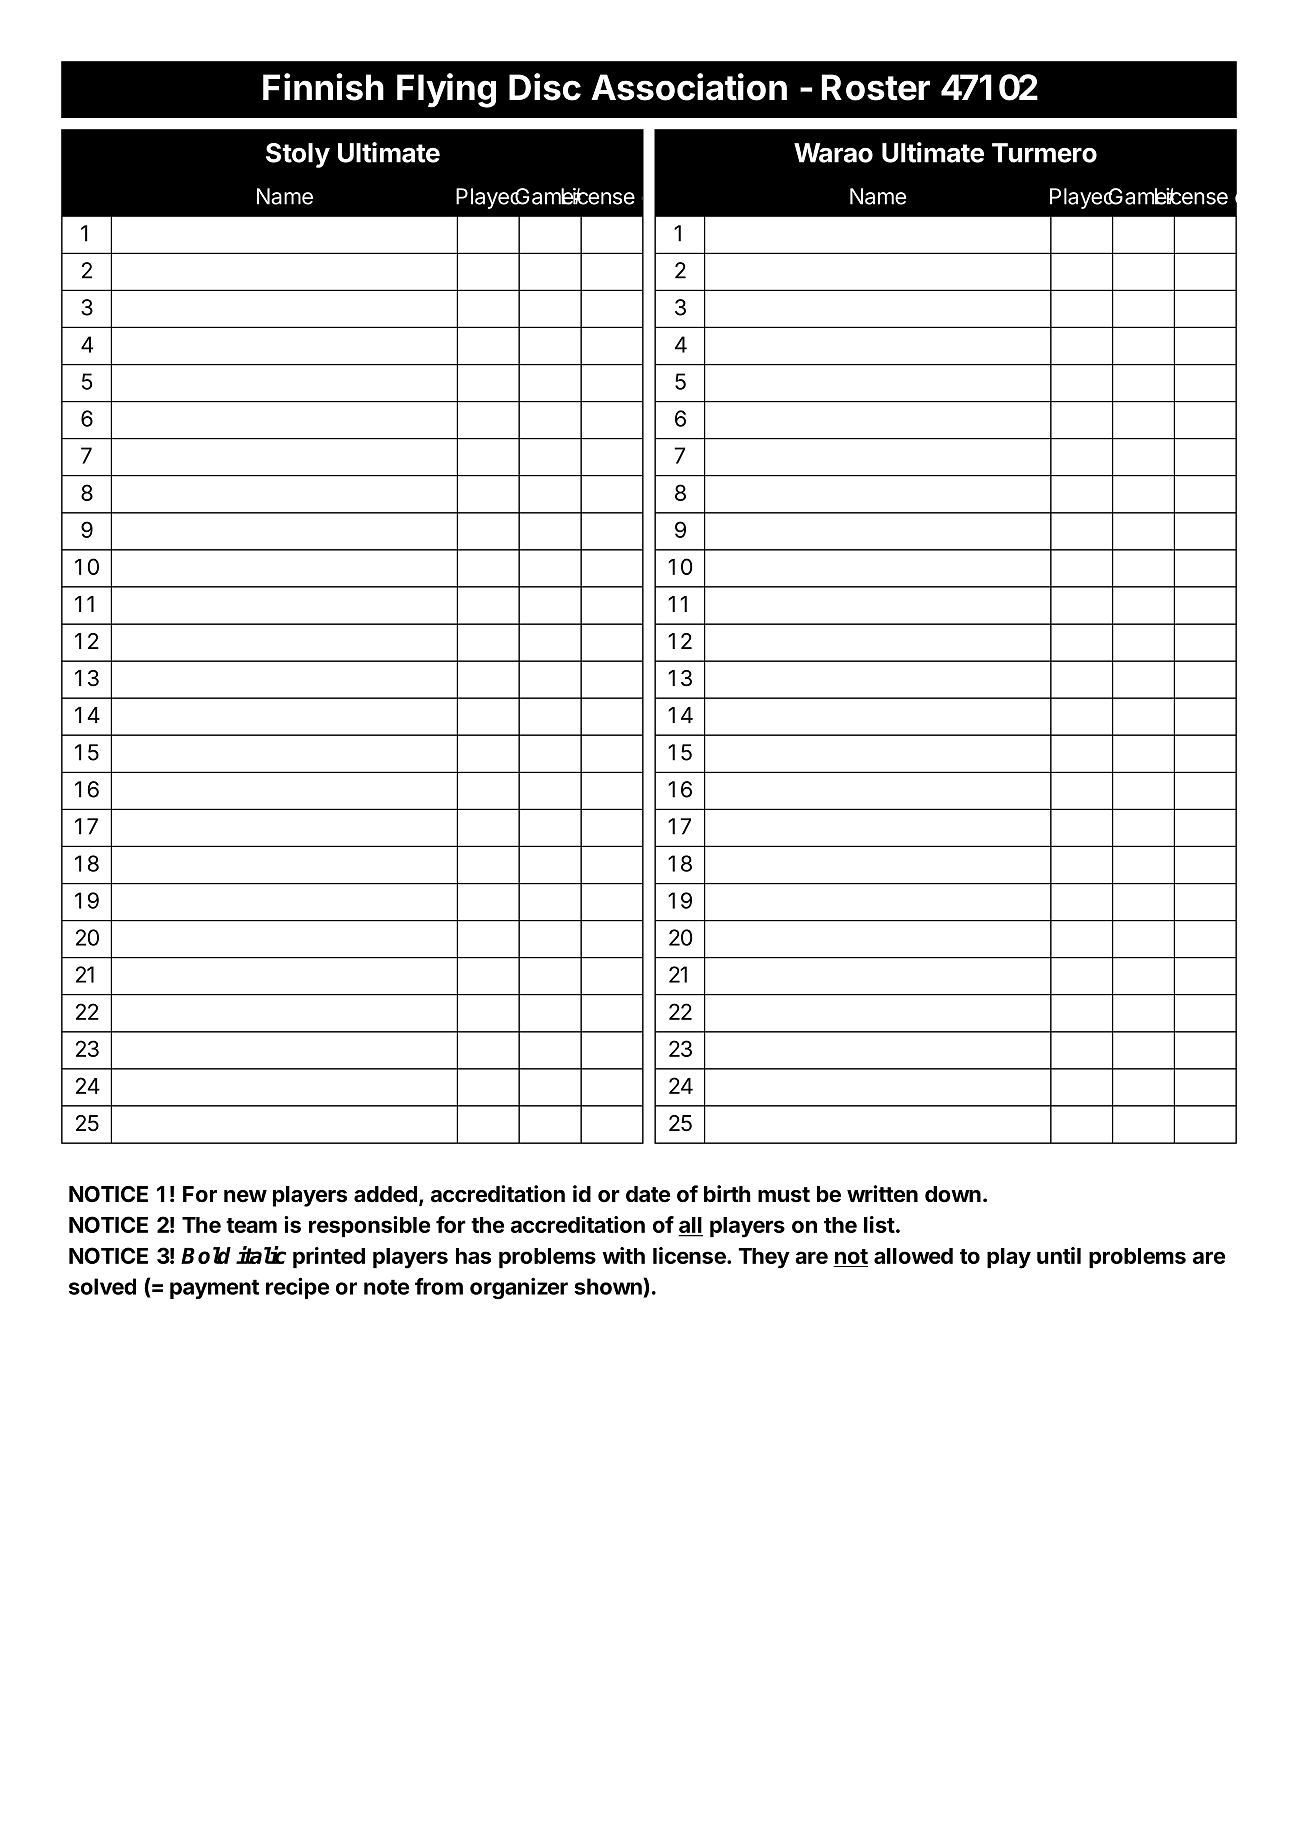  What do you see at coordinates (623, 1255) in the screenshot?
I see `with` at bounding box center [623, 1255].
